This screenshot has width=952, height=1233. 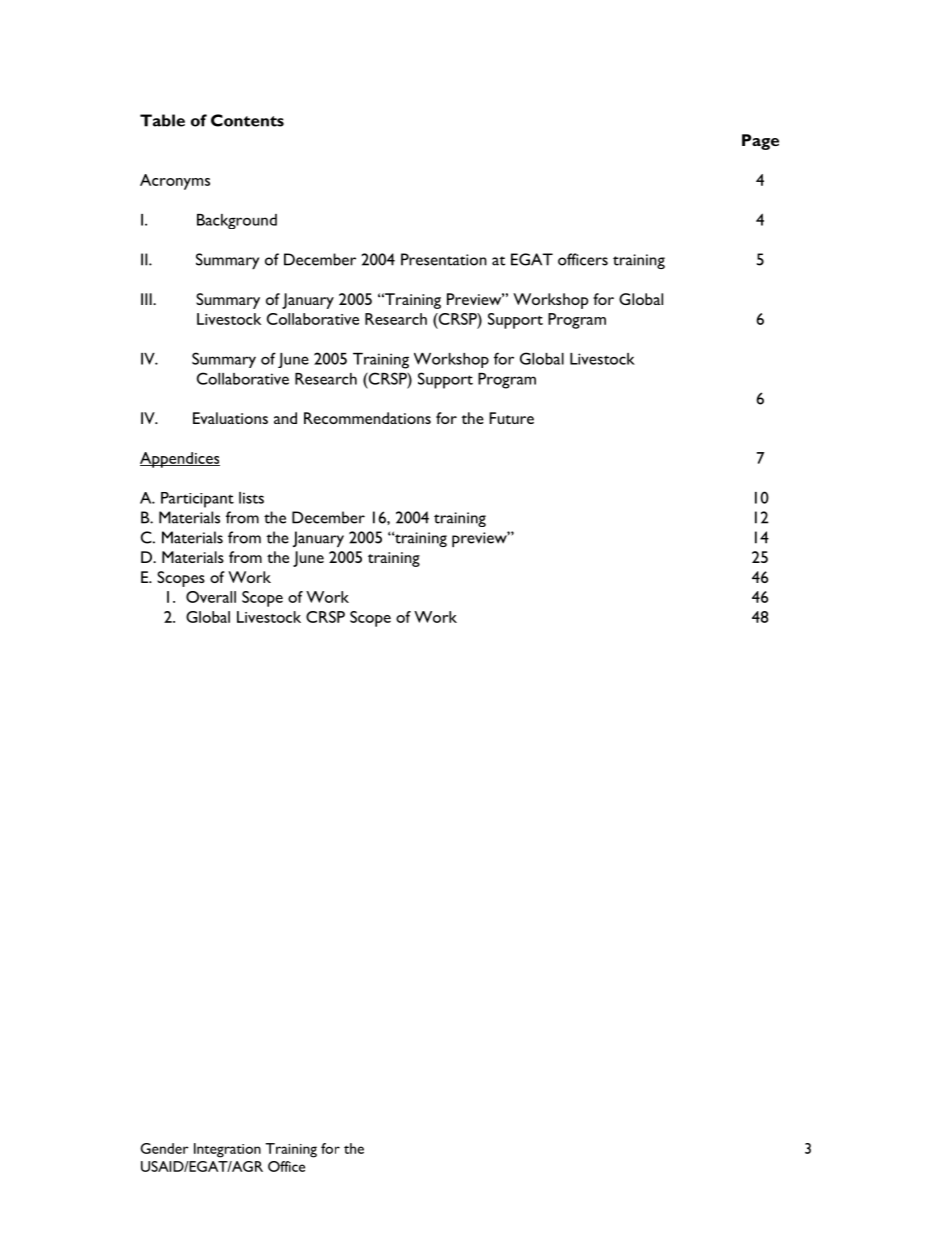 I want to click on and, so click(x=285, y=418).
